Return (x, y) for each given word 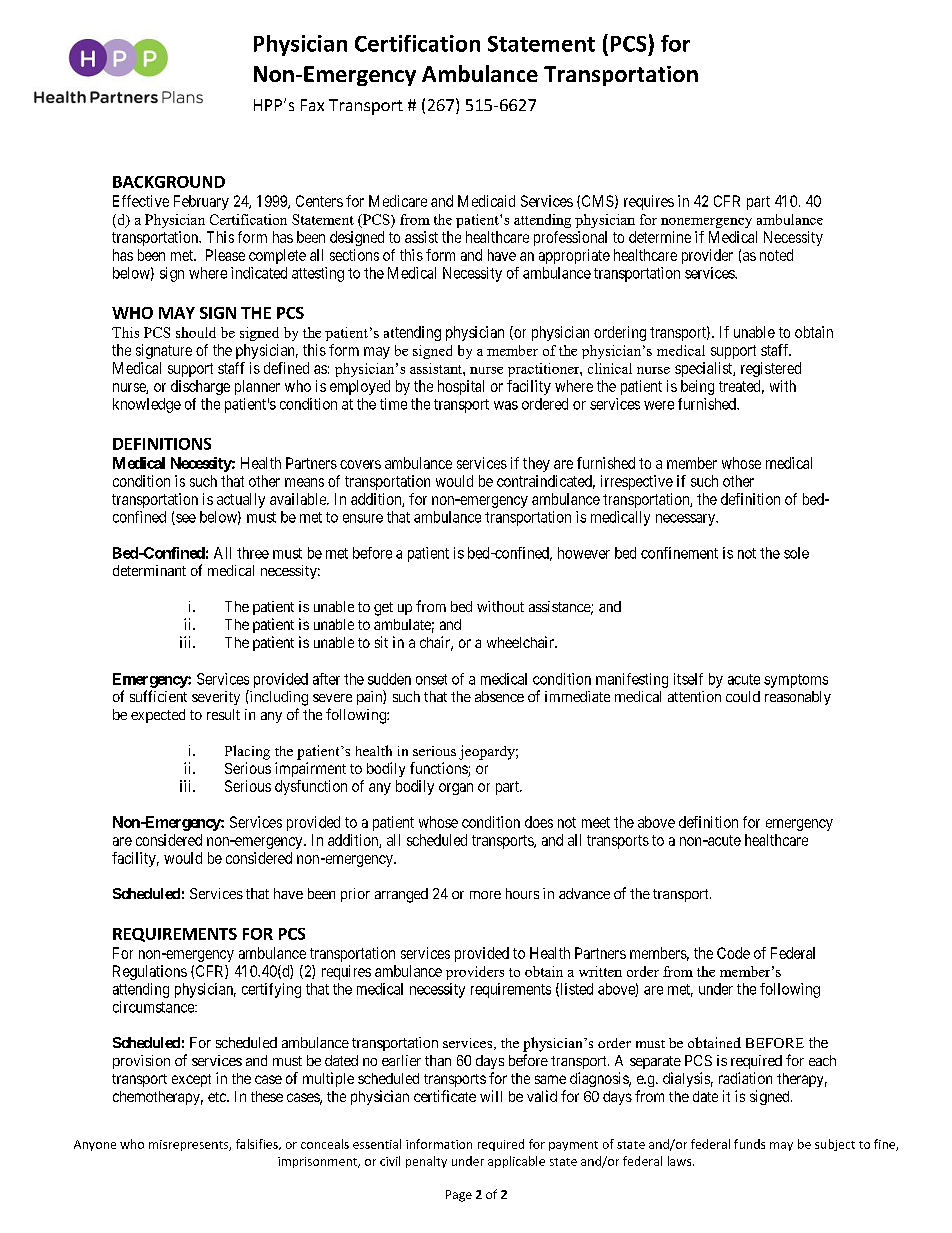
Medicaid (486, 201)
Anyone (95, 1145)
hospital (461, 387)
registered (771, 369)
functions (439, 769)
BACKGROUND (169, 182)
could (743, 696)
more (485, 895)
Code (733, 953)
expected (158, 716)
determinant (149, 570)
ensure (363, 518)
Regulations (150, 972)
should (196, 332)
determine (660, 237)
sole (796, 553)
